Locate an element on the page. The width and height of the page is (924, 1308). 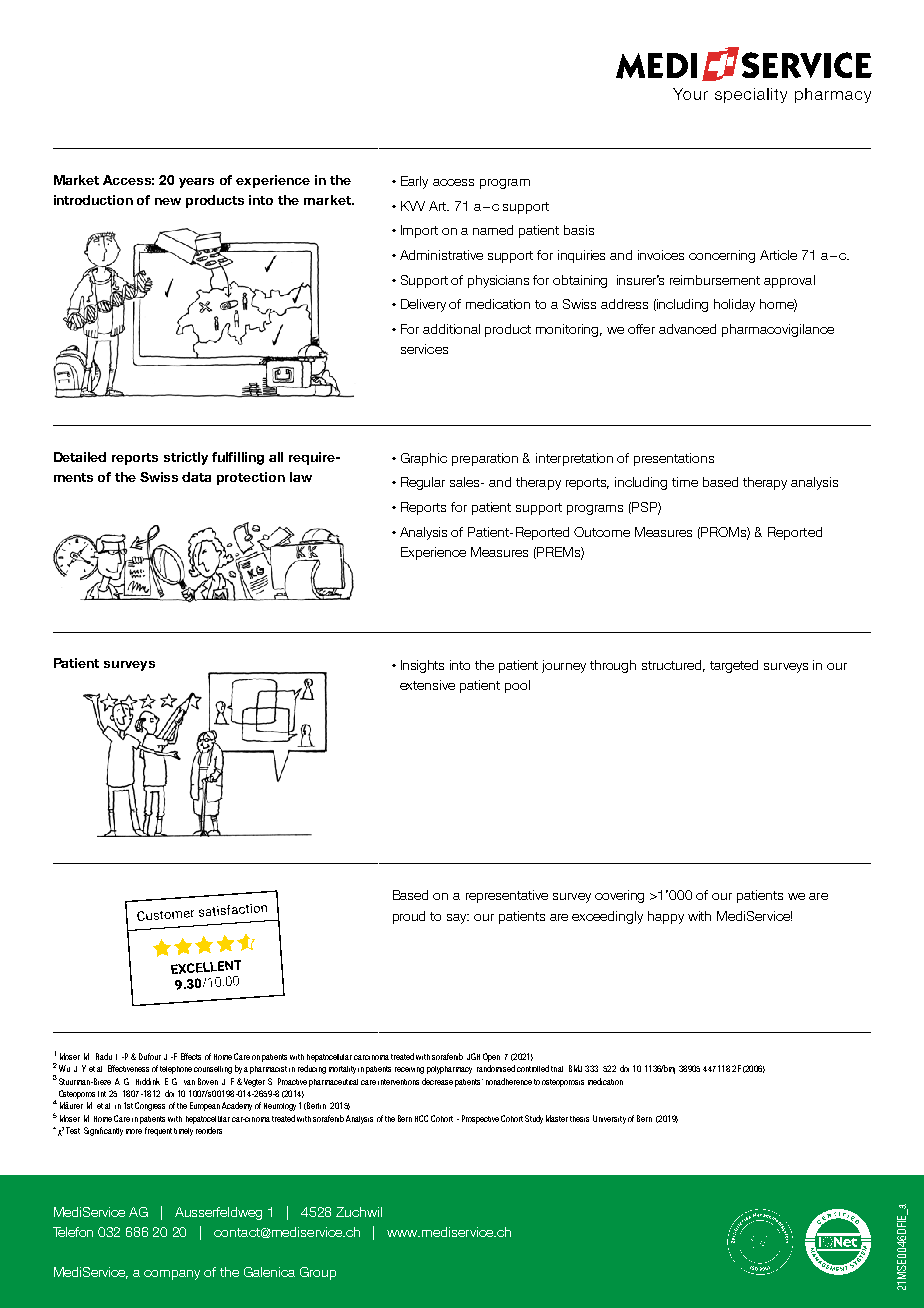
strictly is located at coordinates (186, 458).
